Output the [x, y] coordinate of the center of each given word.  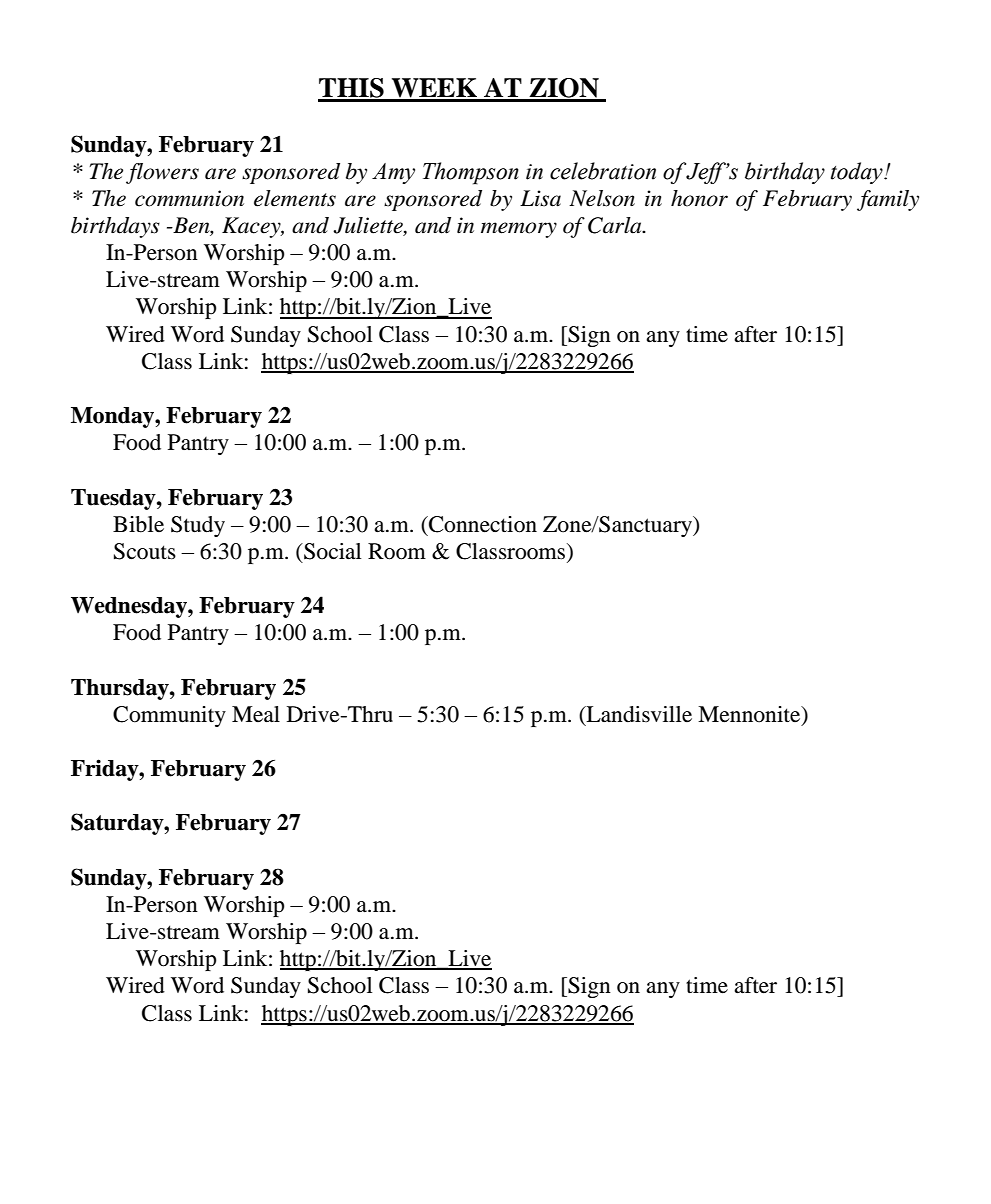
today [858, 173]
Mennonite [750, 715]
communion [189, 198]
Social [331, 551]
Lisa [540, 198]
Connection [482, 524]
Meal [256, 714]
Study [198, 526]
